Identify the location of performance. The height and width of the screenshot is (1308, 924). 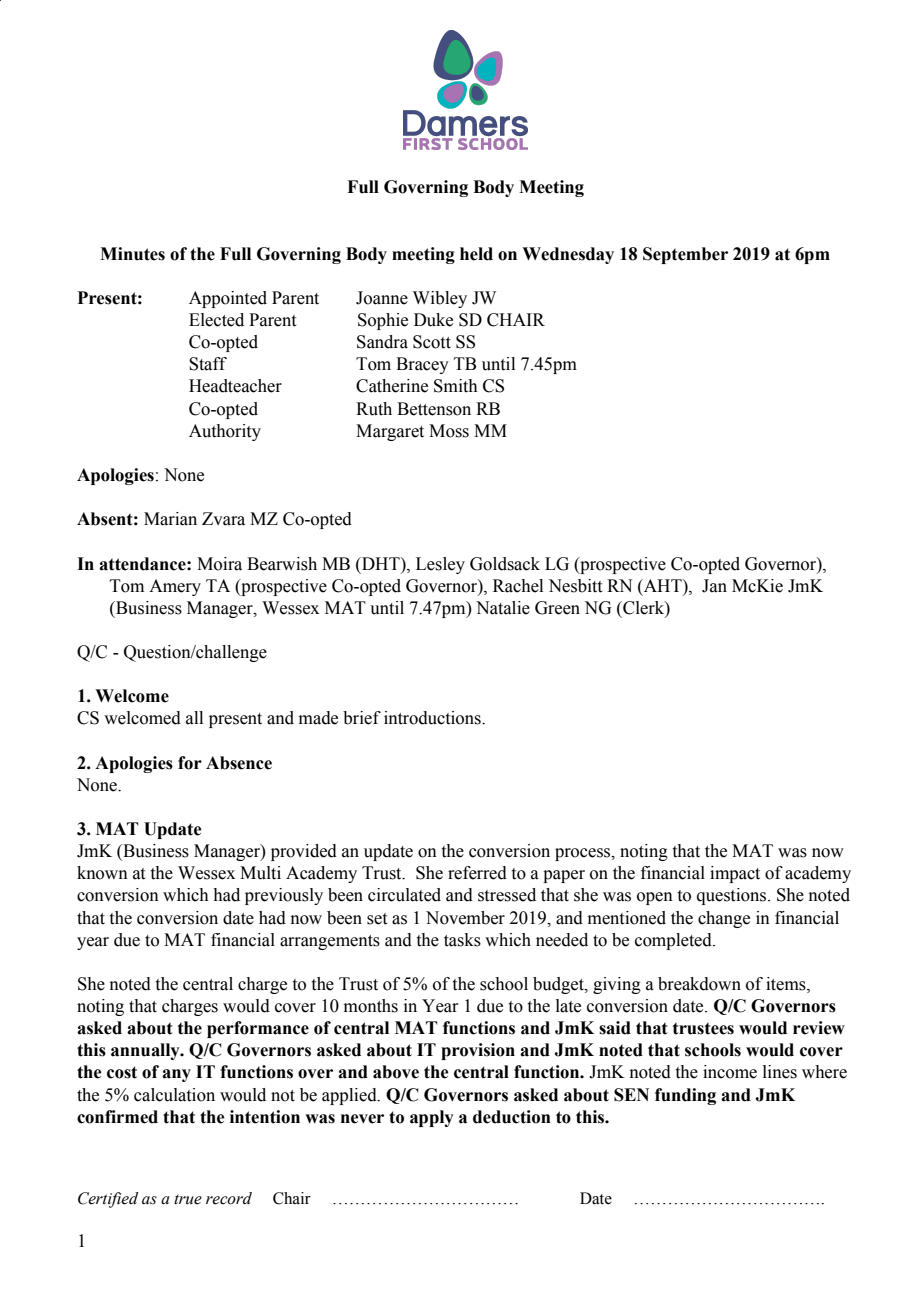
(258, 1029).
